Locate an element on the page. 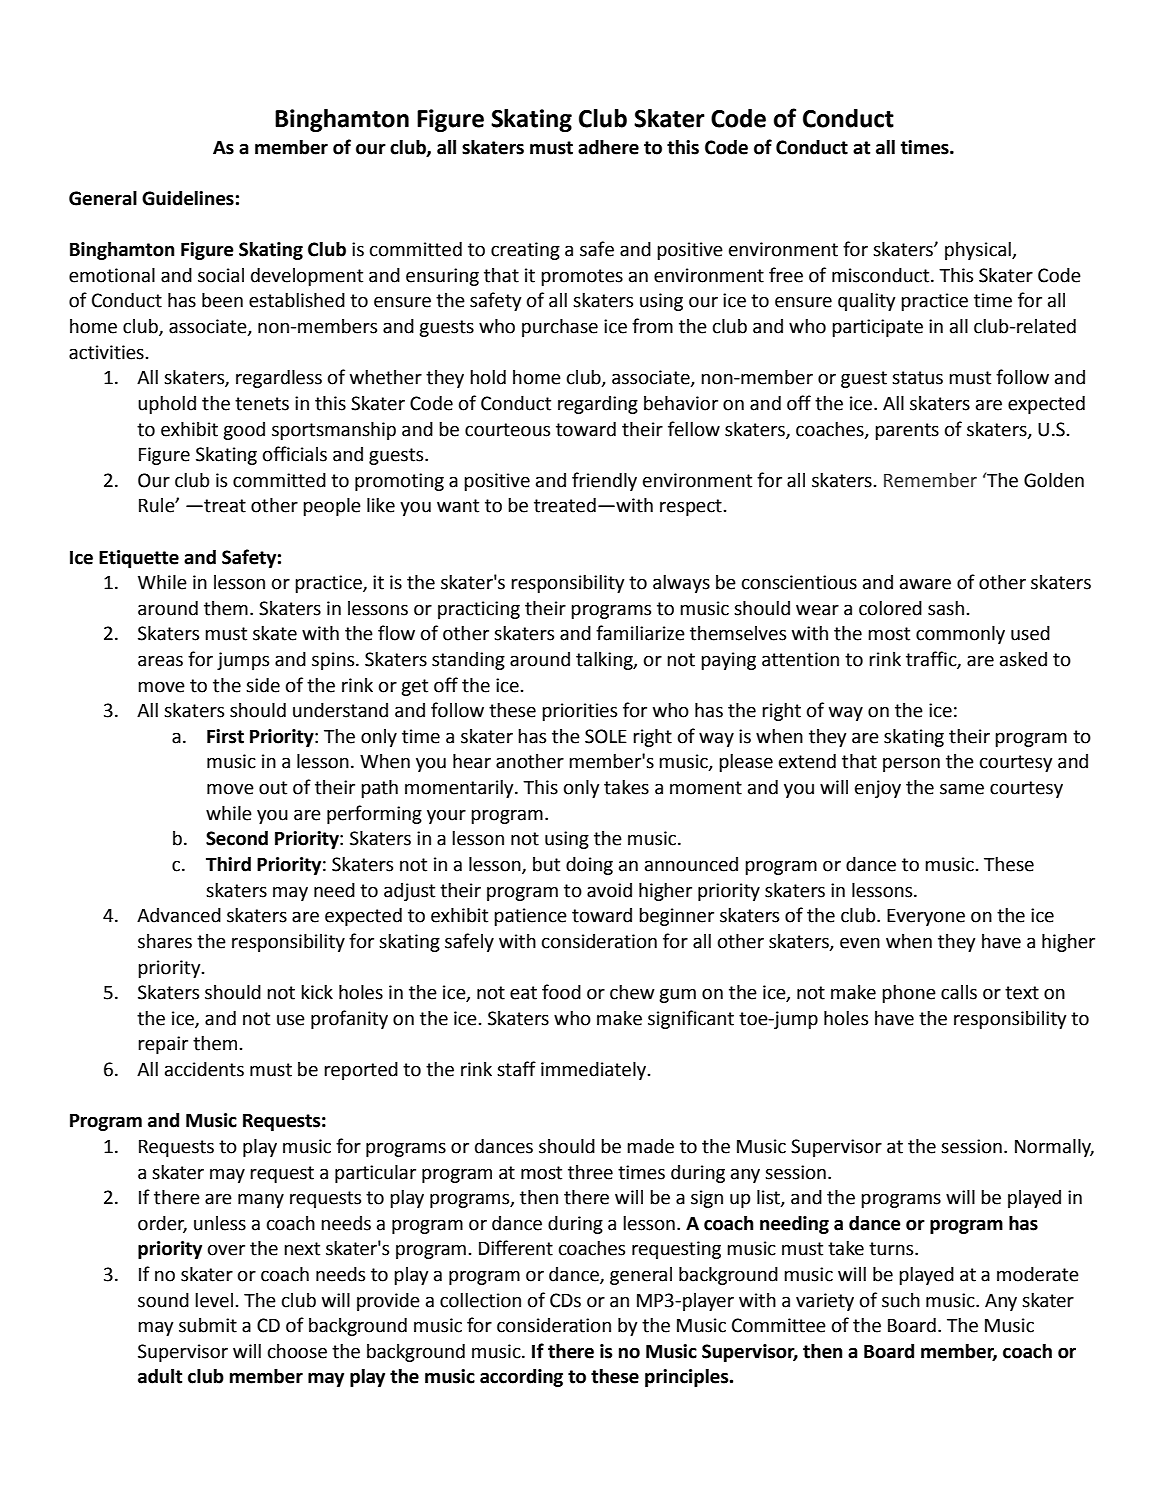 This image has height=1511, width=1168. SOLE is located at coordinates (606, 736).
